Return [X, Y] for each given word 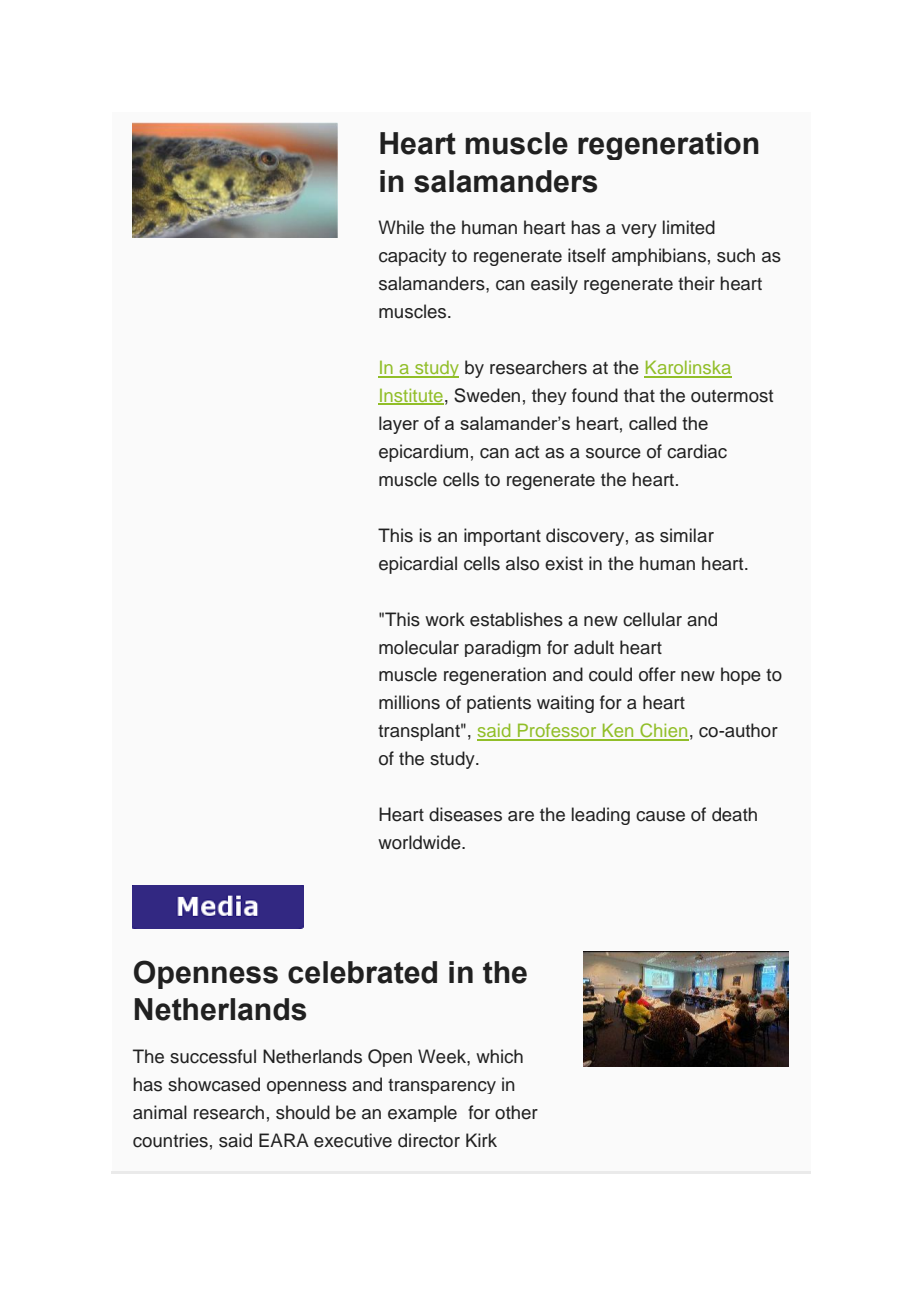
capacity [413, 257]
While [401, 227]
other [516, 1112]
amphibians [659, 257]
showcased [214, 1084]
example [422, 1113]
